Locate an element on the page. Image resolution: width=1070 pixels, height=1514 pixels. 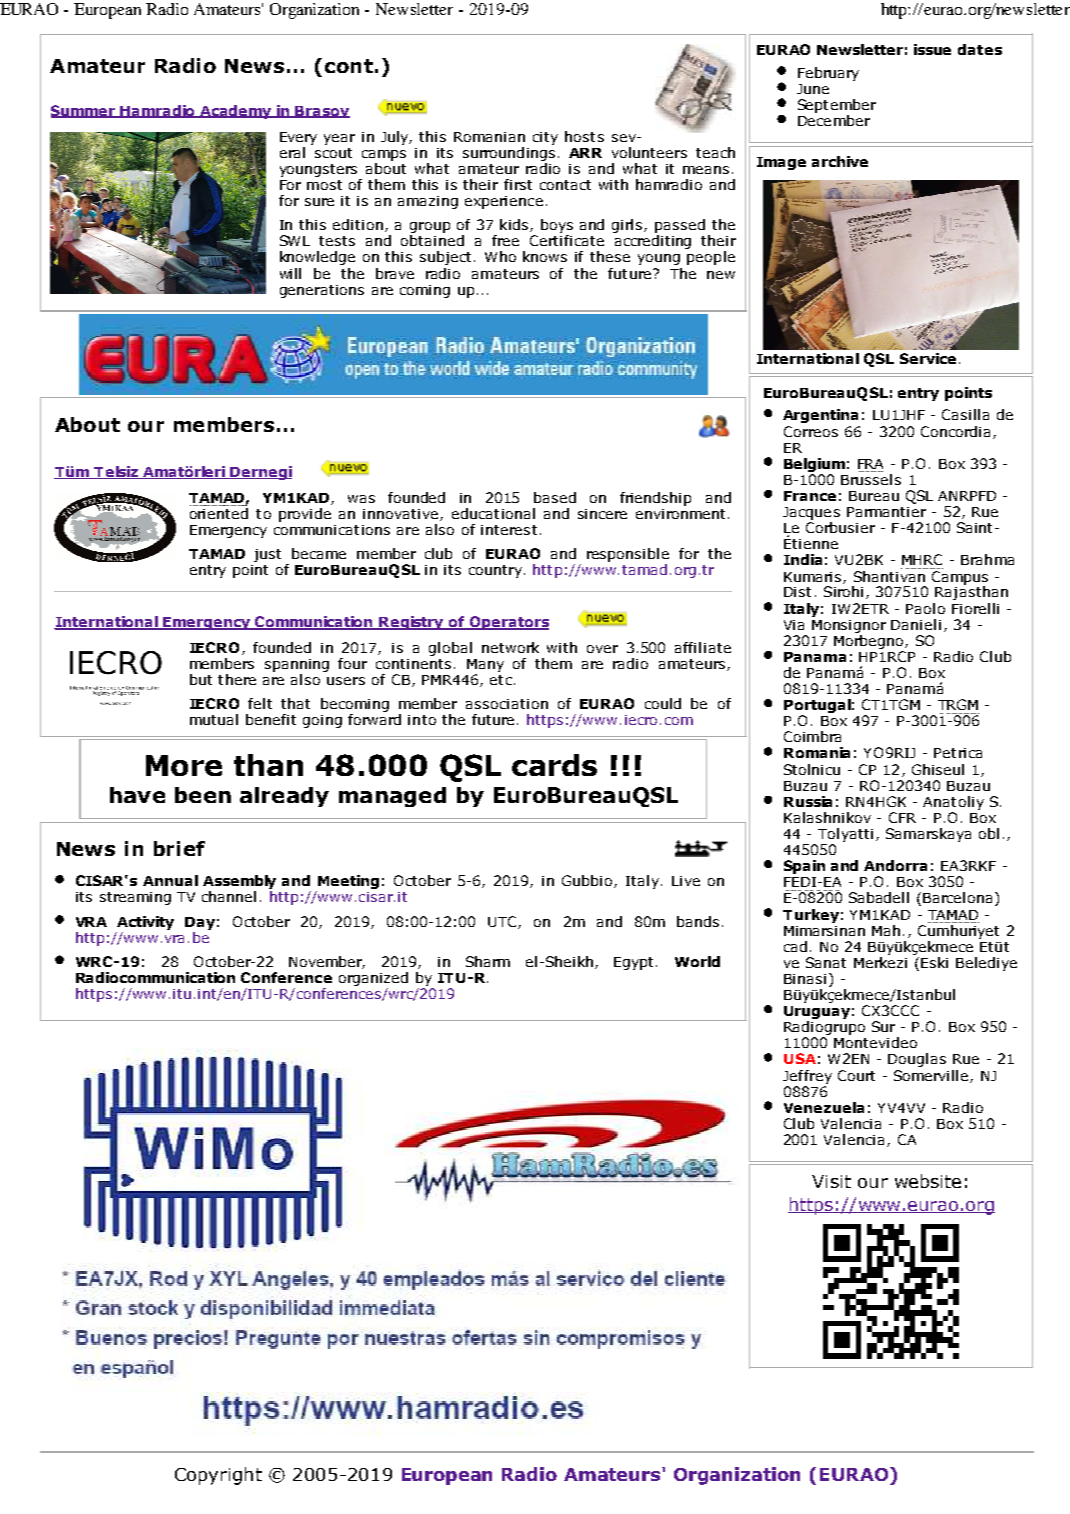
website is located at coordinates (928, 1181).
